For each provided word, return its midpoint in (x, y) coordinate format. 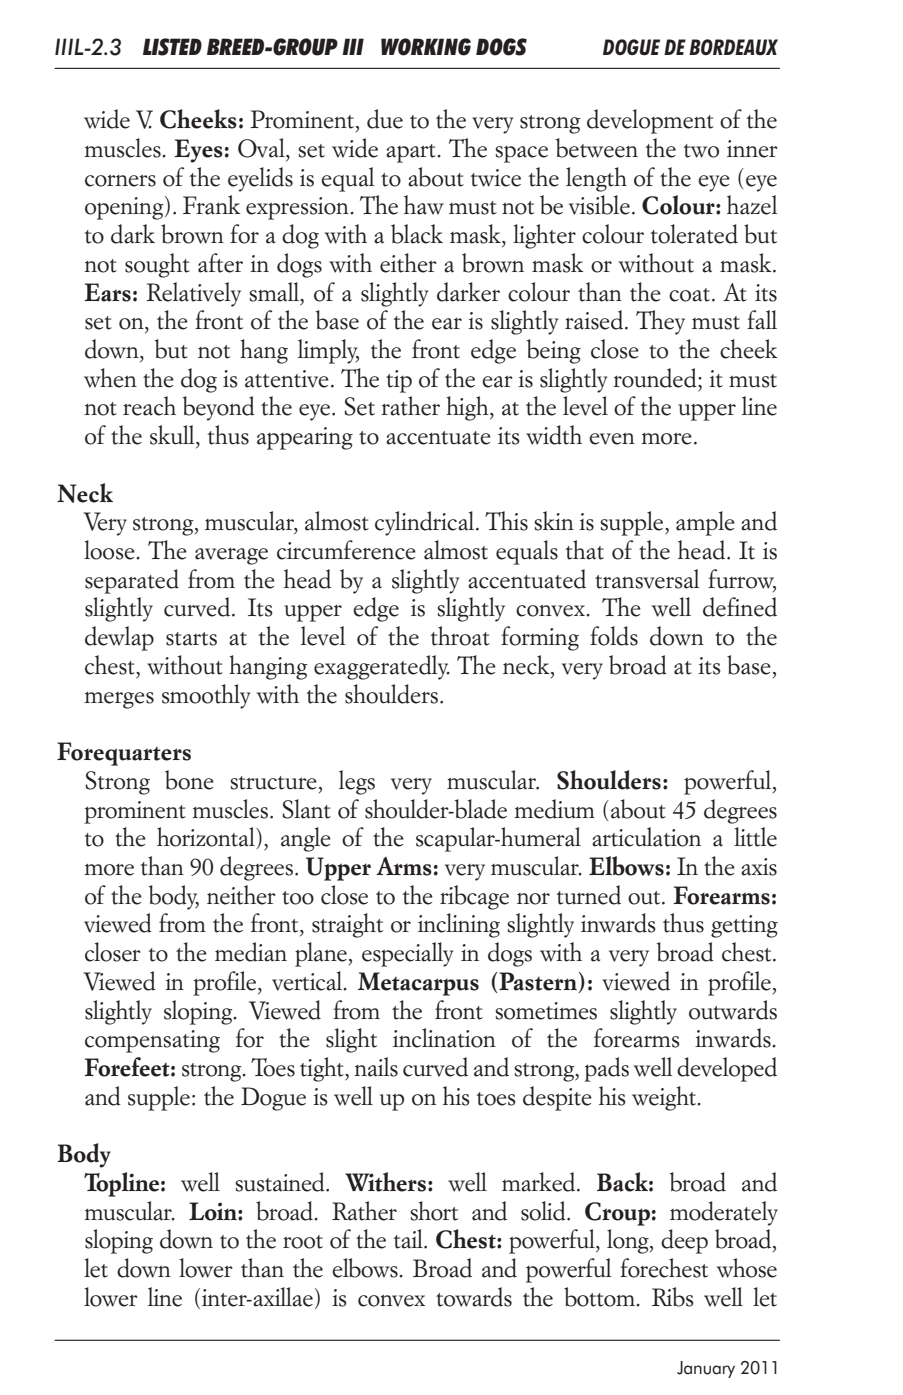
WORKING (426, 47)
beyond (219, 408)
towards (474, 1297)
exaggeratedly (382, 667)
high (468, 408)
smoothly (206, 696)
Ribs (673, 1297)
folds (614, 636)
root (303, 1242)
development (650, 121)
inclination (444, 1038)
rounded (656, 378)
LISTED (172, 47)
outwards (733, 1010)
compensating (152, 1041)
